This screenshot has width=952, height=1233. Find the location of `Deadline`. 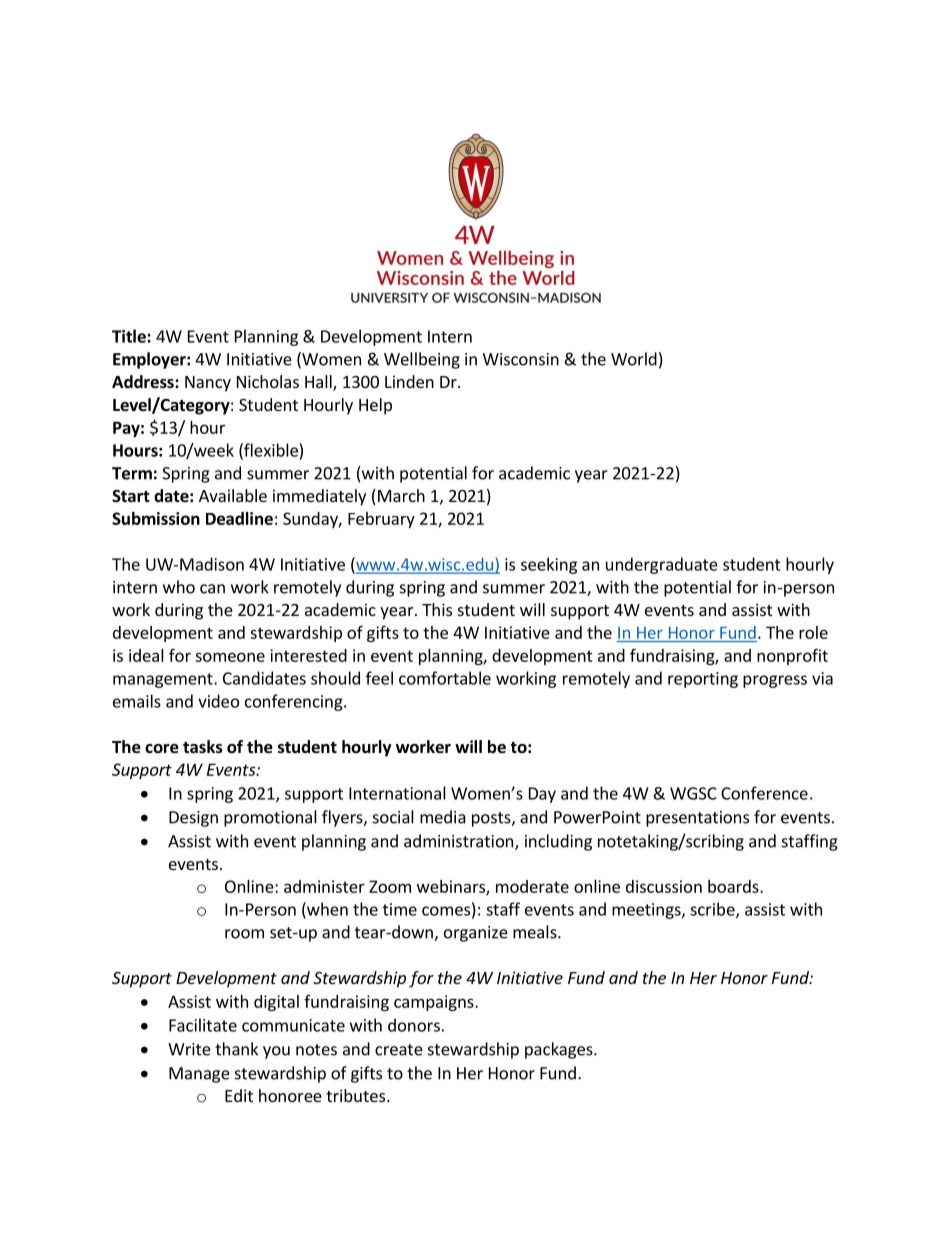

Deadline is located at coordinates (239, 518).
